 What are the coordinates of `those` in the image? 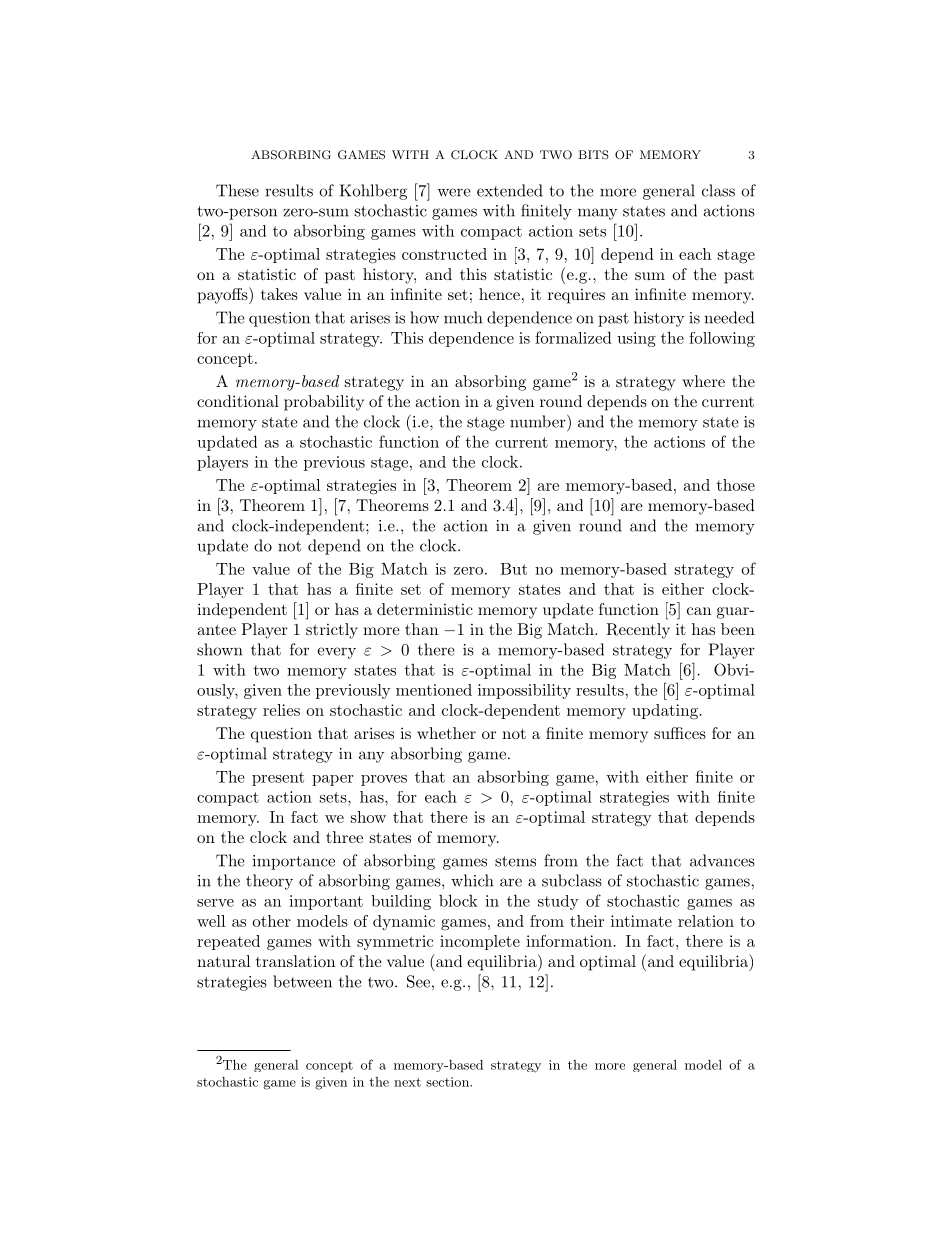 It's located at (736, 485).
